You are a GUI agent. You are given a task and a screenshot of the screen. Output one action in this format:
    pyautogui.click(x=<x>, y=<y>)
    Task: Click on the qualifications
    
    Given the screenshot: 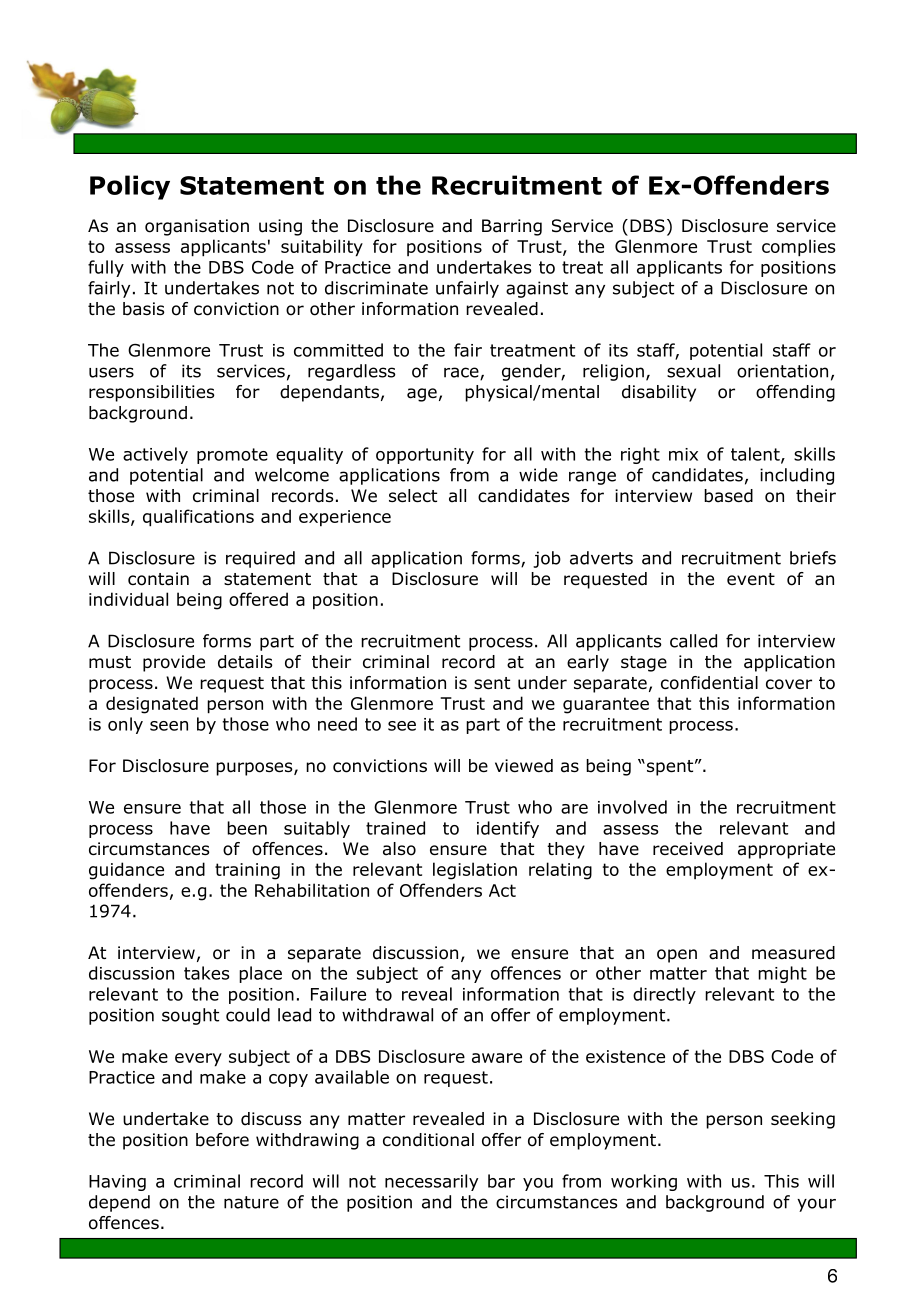 What is the action you would take?
    pyautogui.click(x=198, y=518)
